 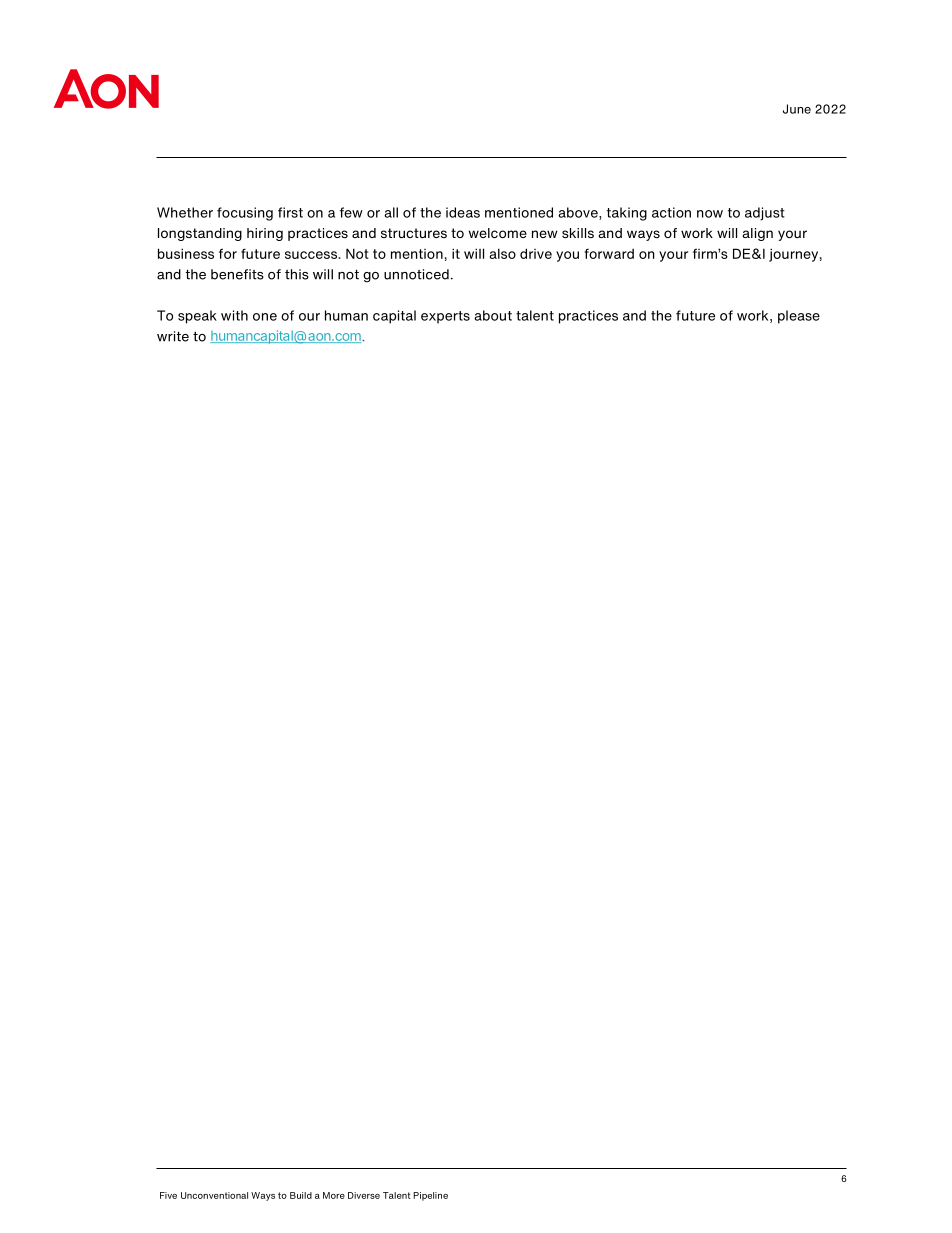 What do you see at coordinates (463, 212) in the screenshot?
I see `ideas` at bounding box center [463, 212].
